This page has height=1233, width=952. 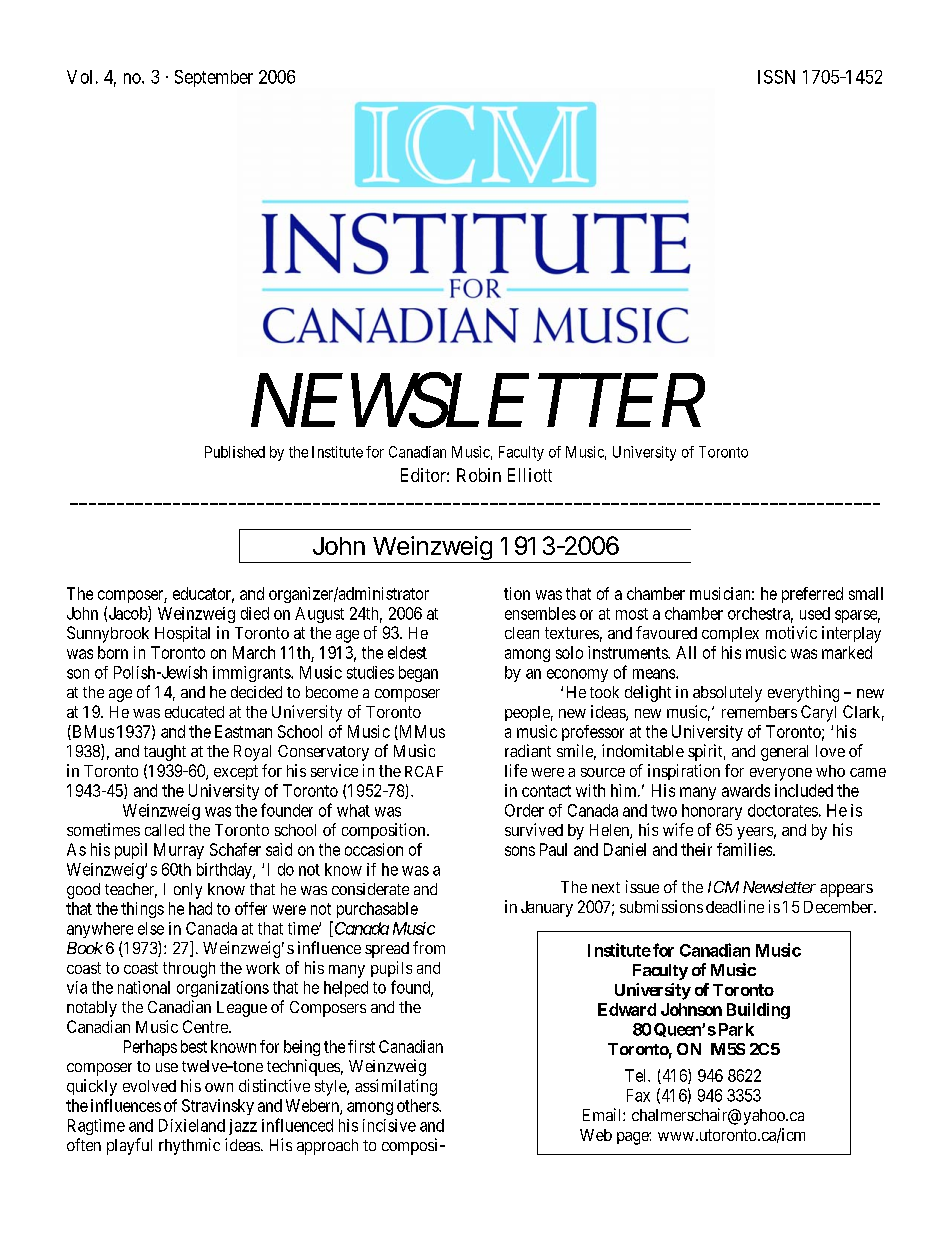 I want to click on had, so click(x=200, y=908).
